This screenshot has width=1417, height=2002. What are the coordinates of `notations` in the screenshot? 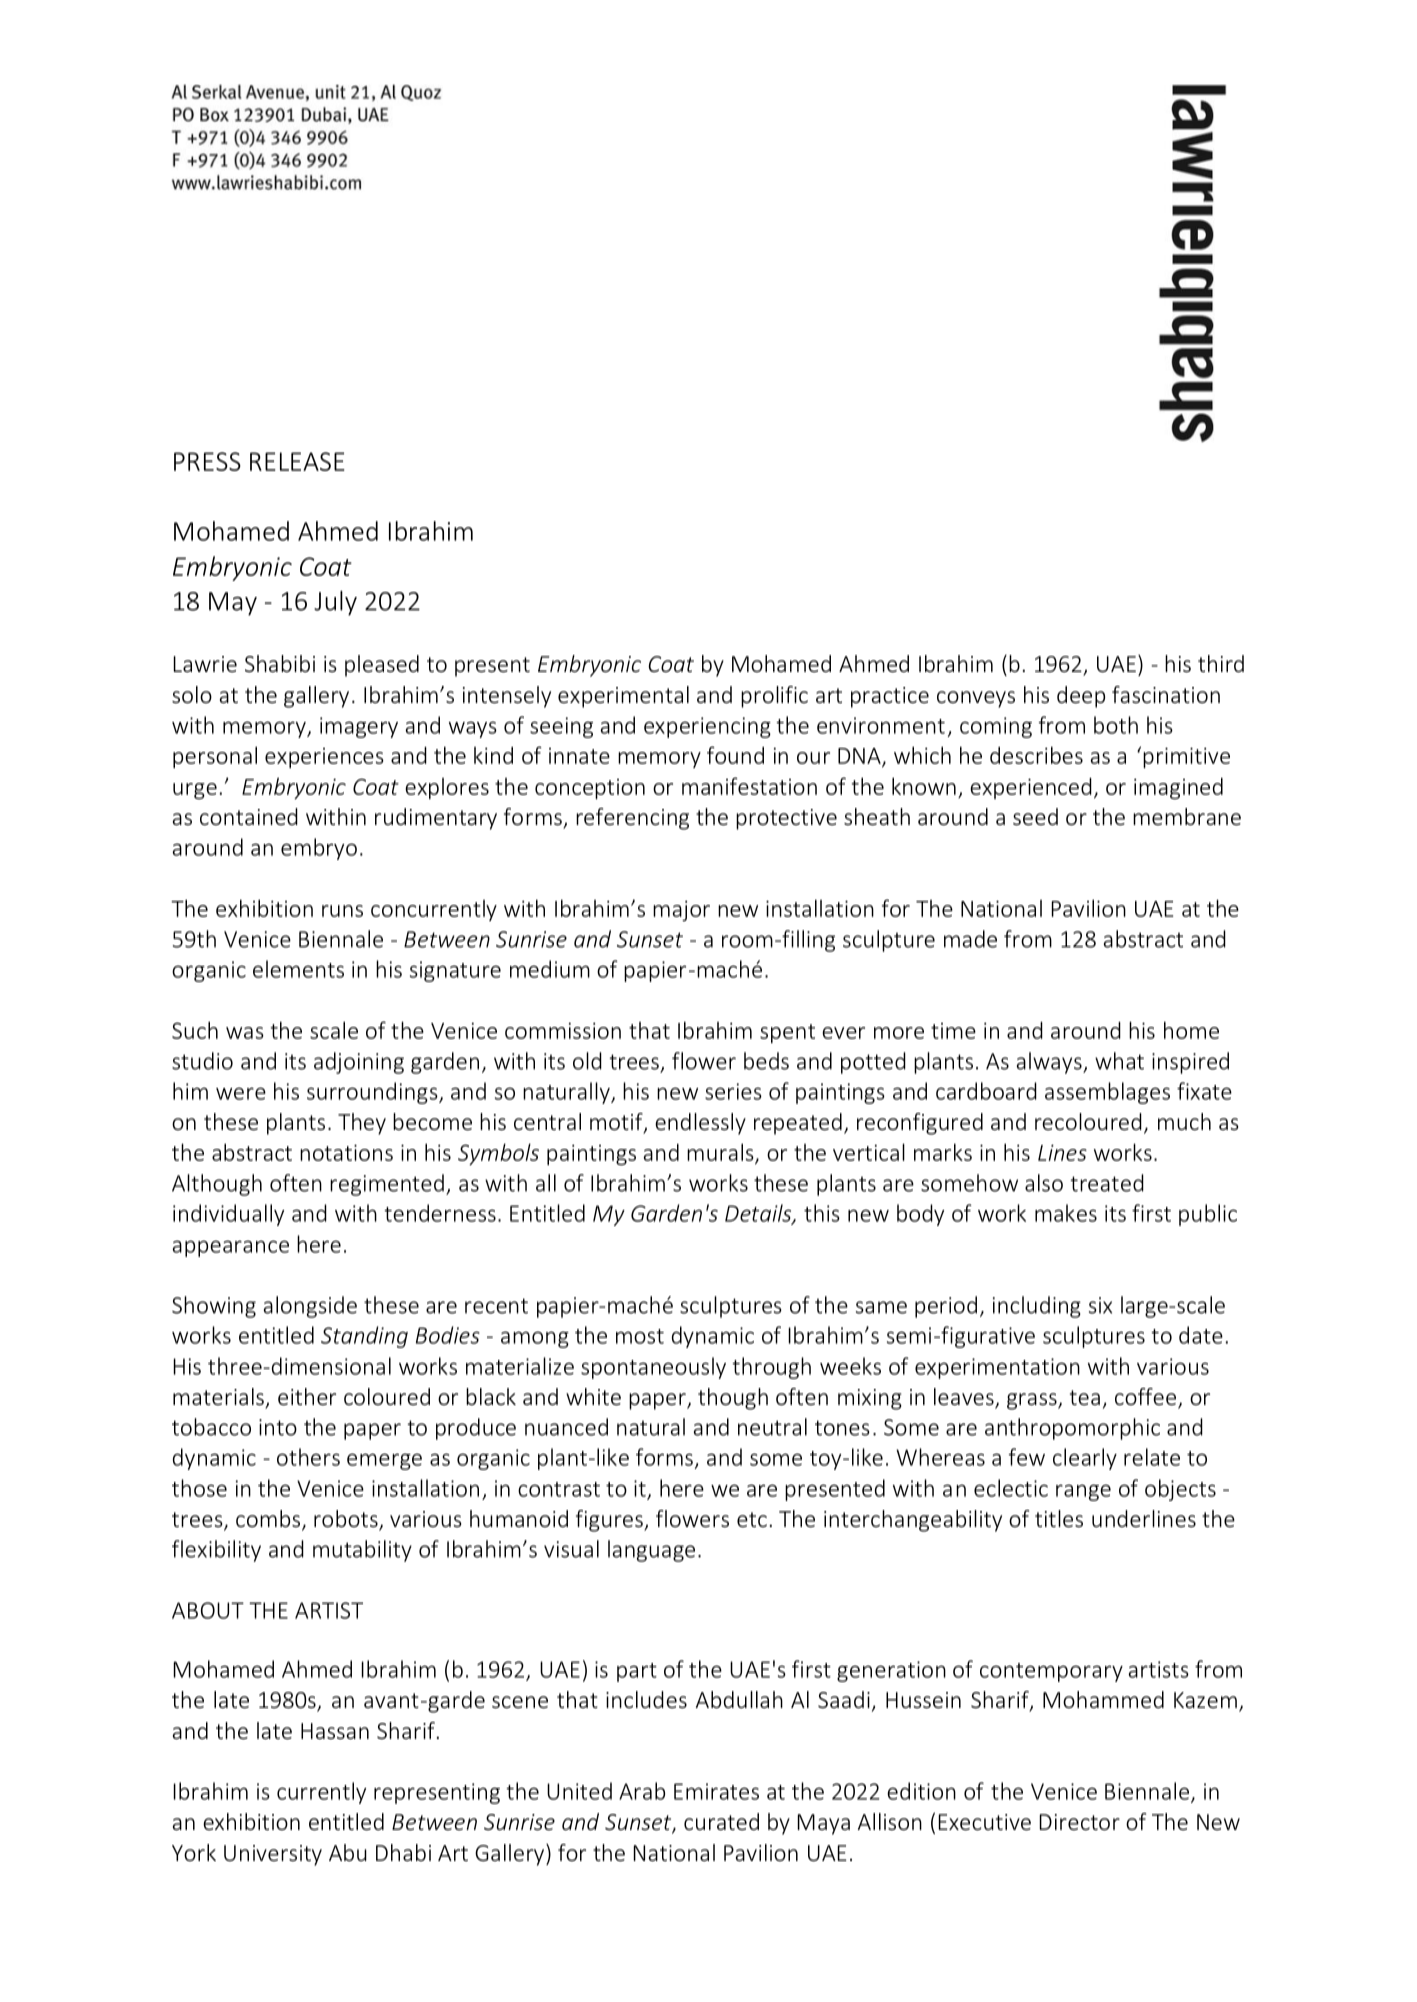 It's located at (346, 1152).
